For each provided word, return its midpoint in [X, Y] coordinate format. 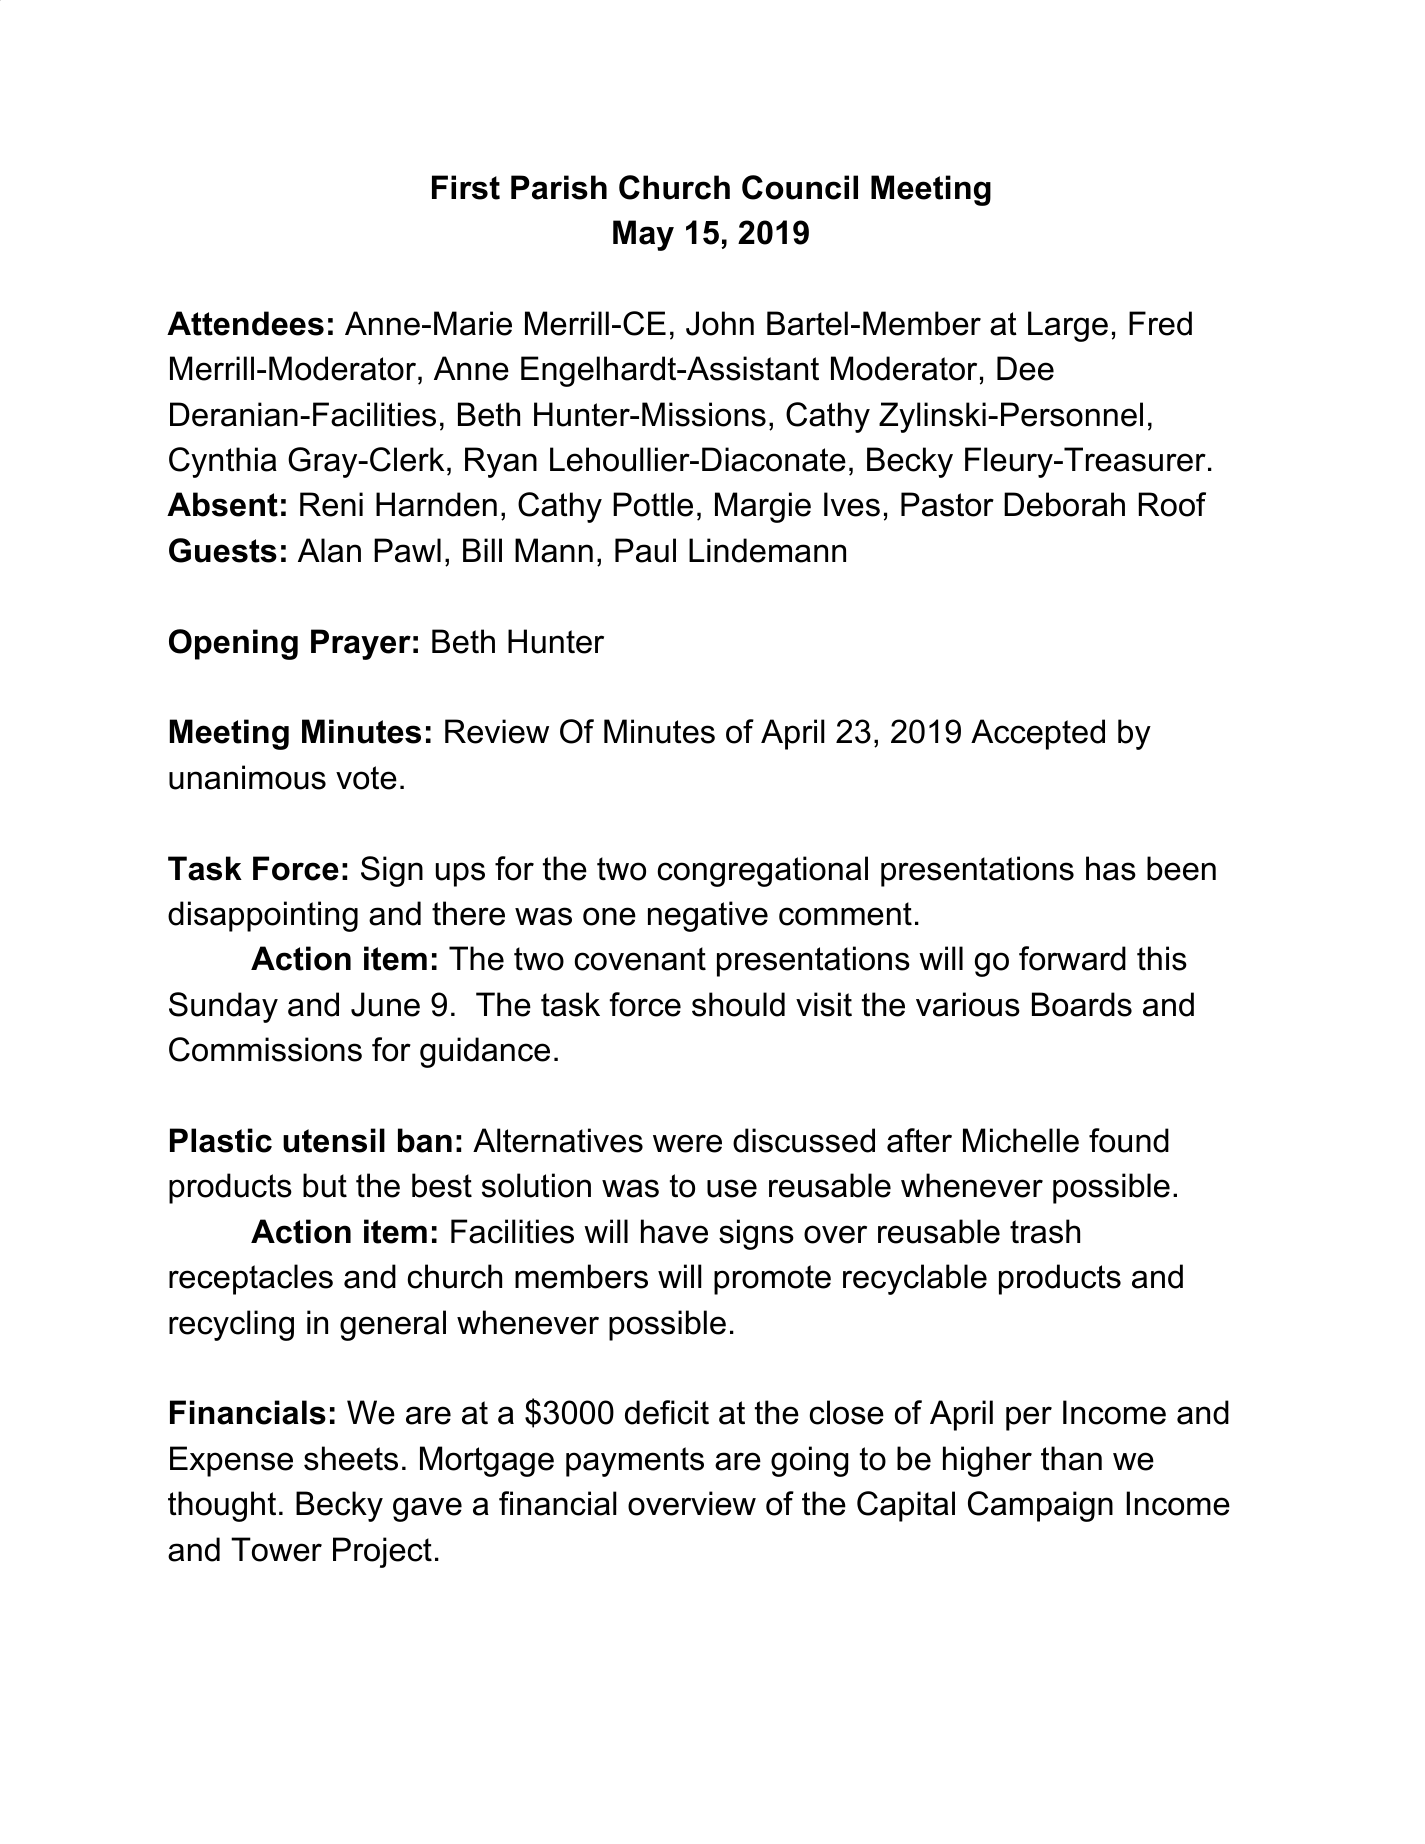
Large [1068, 326]
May [643, 235]
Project [382, 1552]
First [466, 187]
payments [635, 1462]
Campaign [1040, 1506]
